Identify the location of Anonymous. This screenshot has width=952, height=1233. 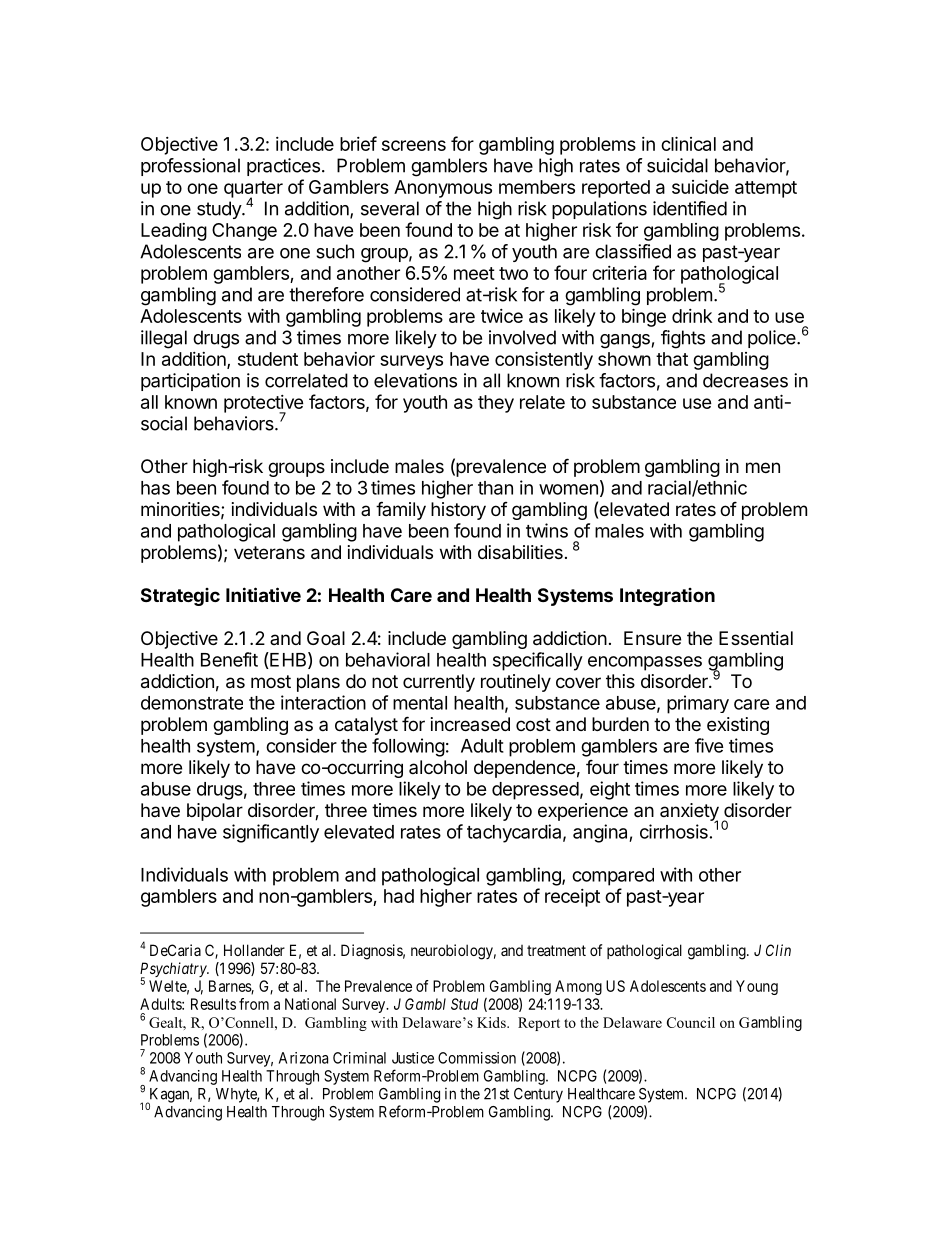
(443, 189).
